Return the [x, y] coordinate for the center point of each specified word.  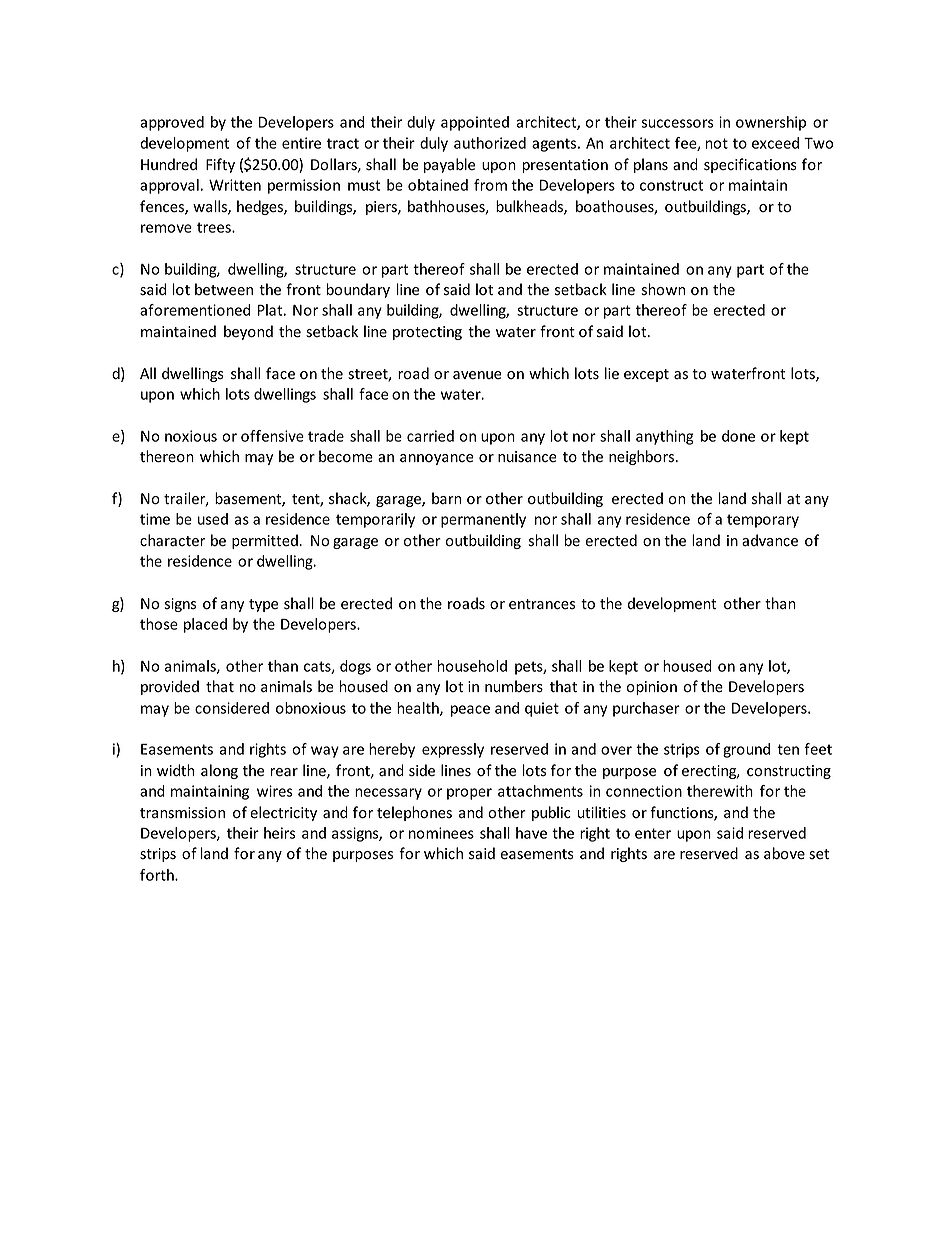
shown [663, 289]
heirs [279, 833]
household [472, 666]
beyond [248, 332]
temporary [763, 521]
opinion [652, 688]
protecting [427, 333]
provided [170, 687]
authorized [490, 143]
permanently [483, 520]
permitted [266, 541]
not [717, 143]
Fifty [220, 165]
